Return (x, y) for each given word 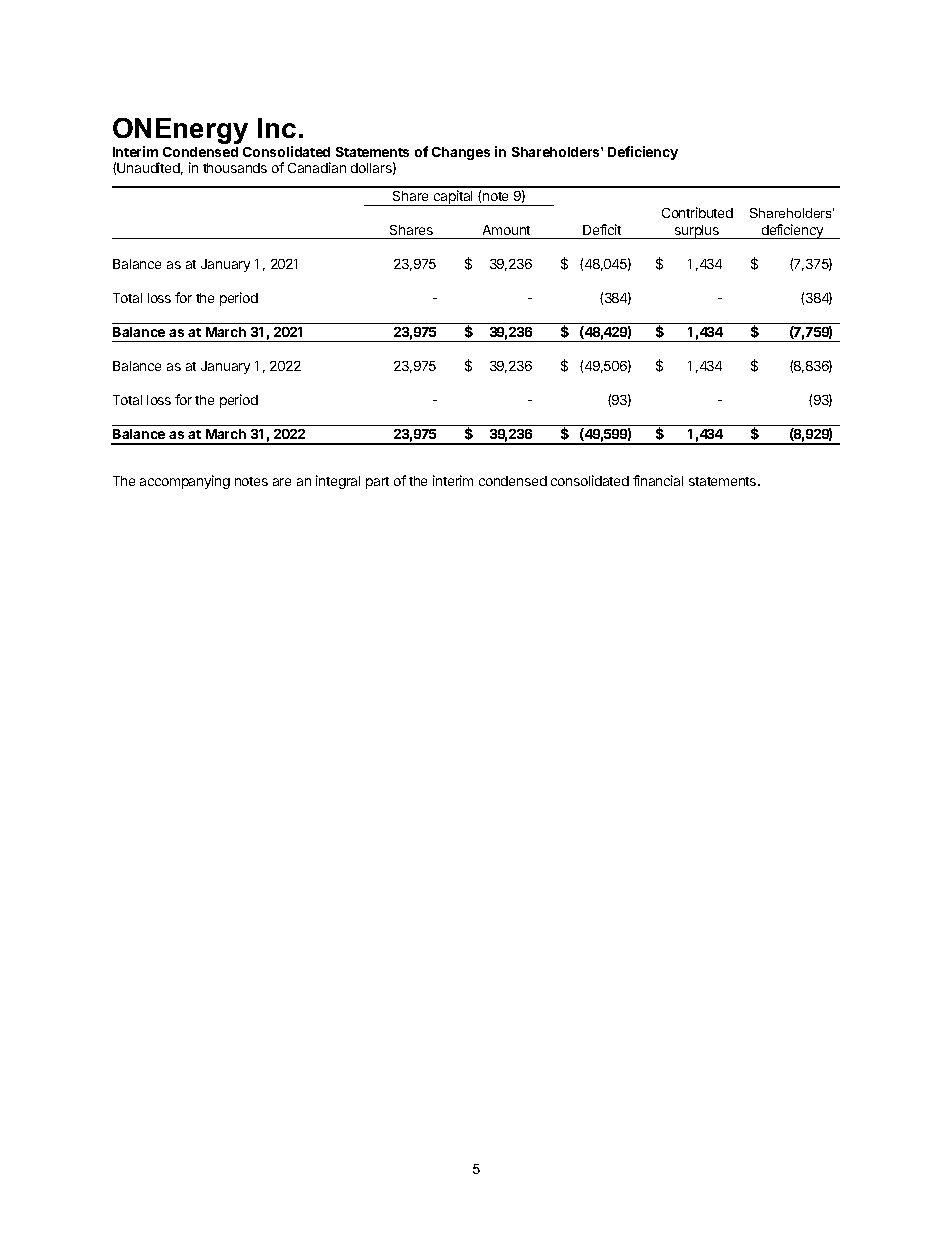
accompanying (185, 482)
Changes (461, 153)
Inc (277, 128)
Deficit (602, 229)
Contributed (697, 212)
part (377, 483)
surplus (697, 232)
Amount (506, 230)
